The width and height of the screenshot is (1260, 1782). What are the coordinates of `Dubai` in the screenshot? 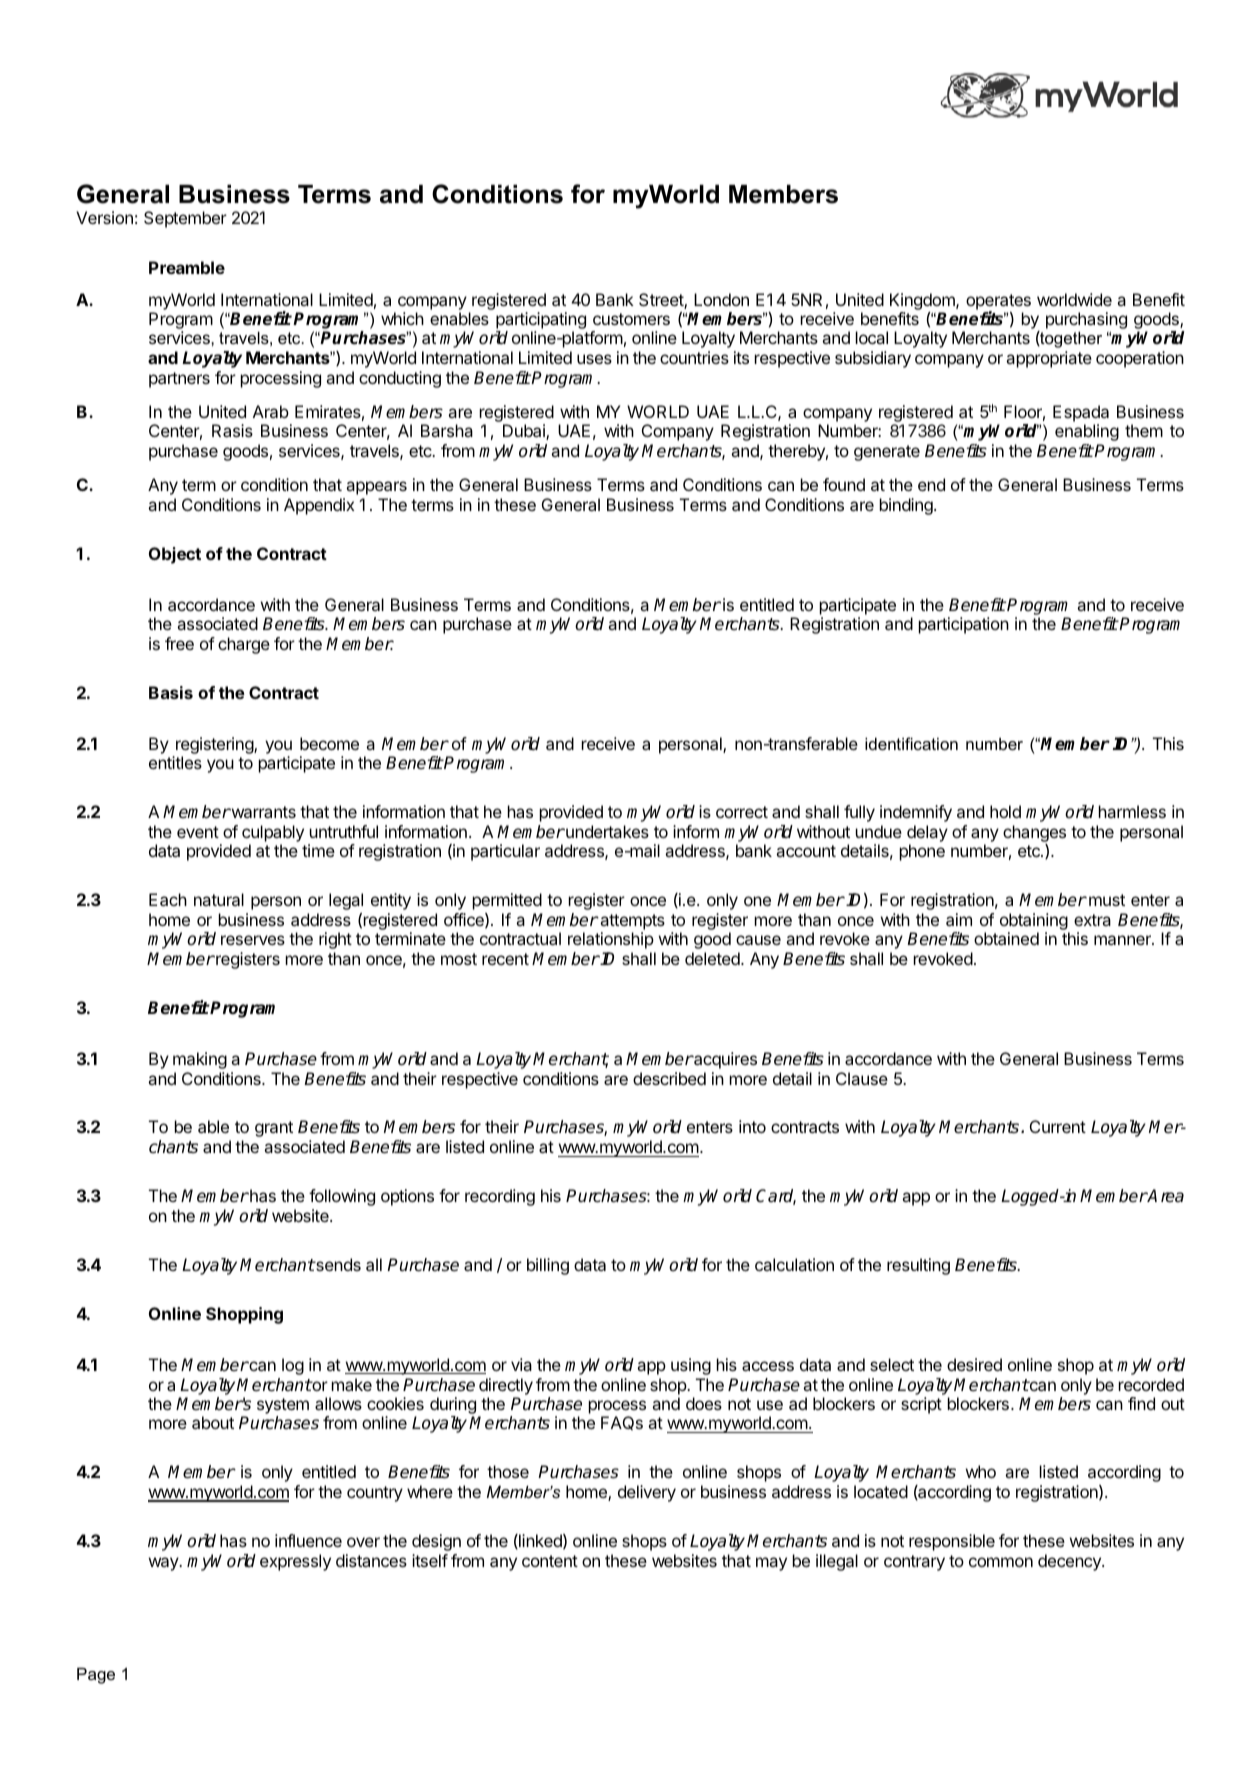 It's located at (525, 432).
